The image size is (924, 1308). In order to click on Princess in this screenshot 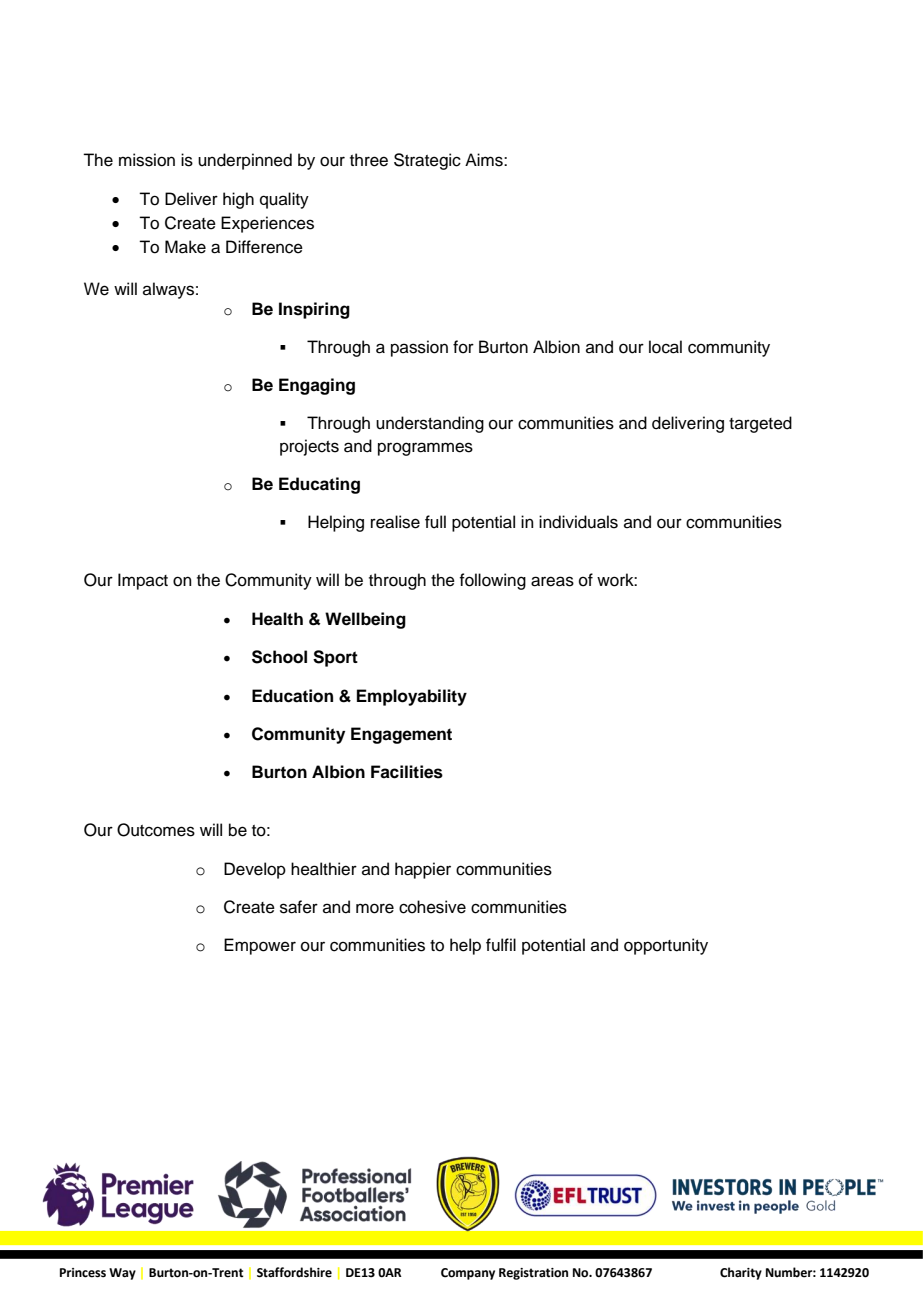, I will do `click(83, 1273)`.
